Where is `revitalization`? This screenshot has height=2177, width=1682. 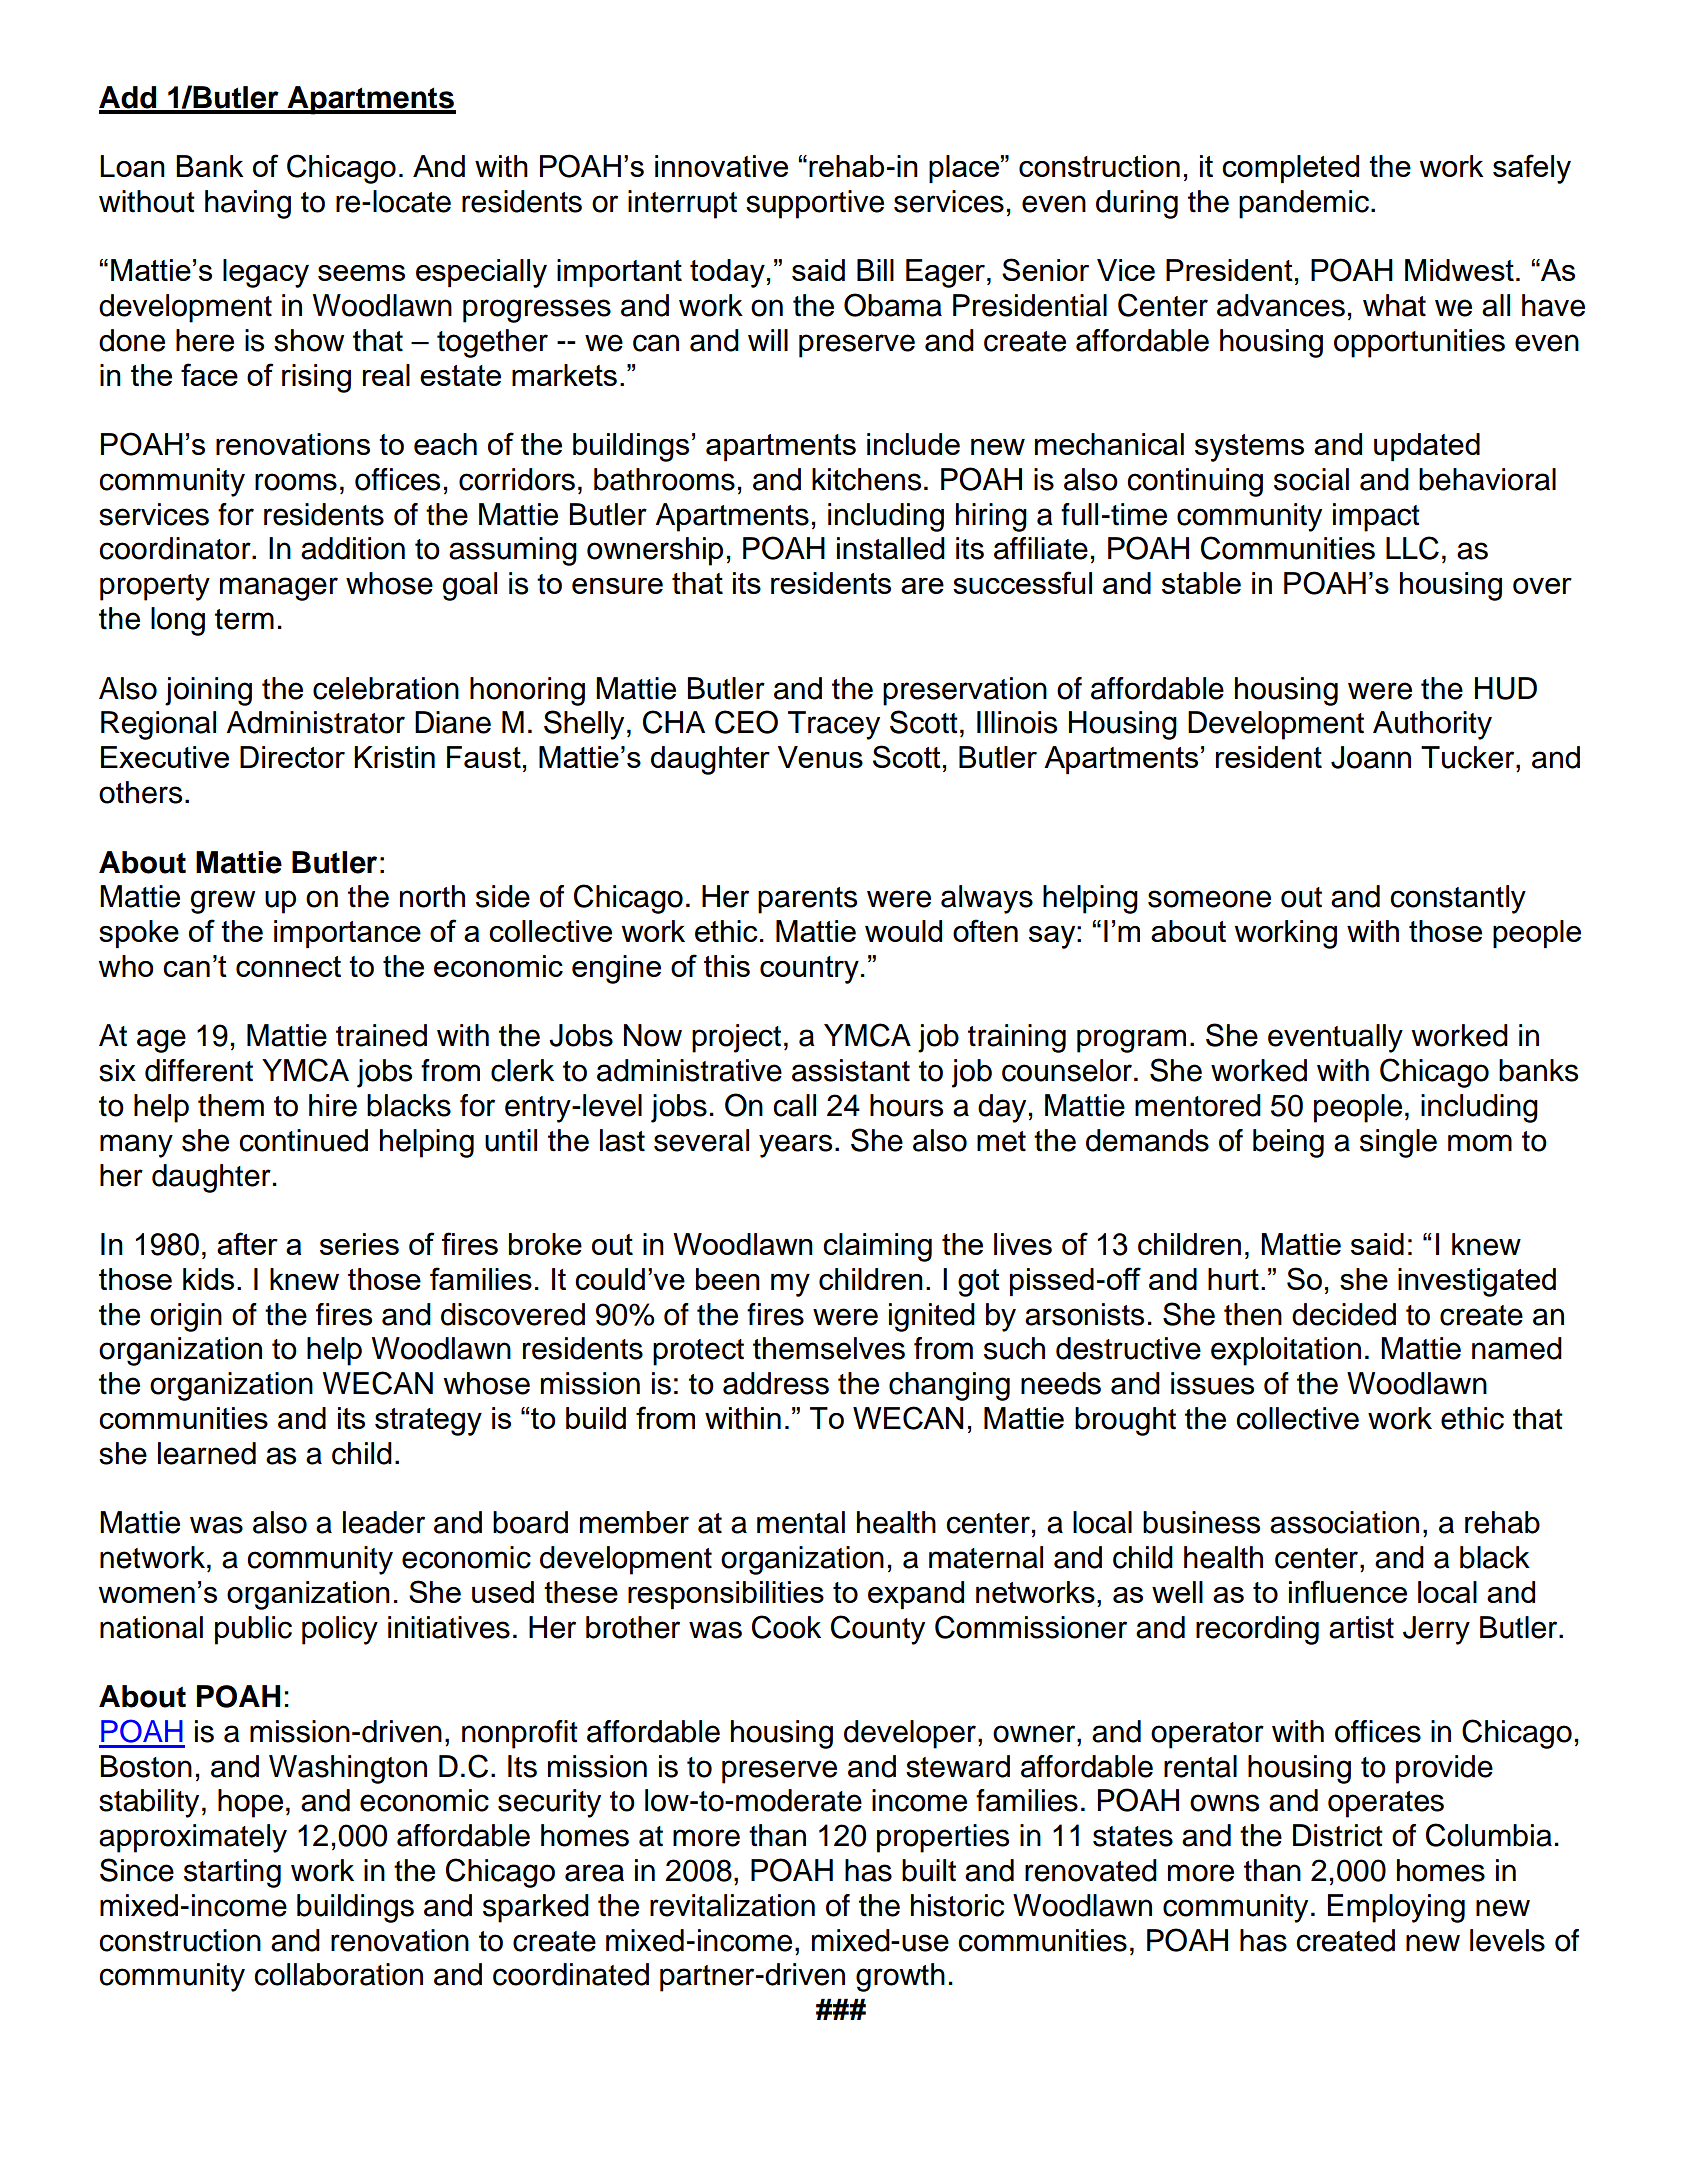 revitalization is located at coordinates (732, 1905).
